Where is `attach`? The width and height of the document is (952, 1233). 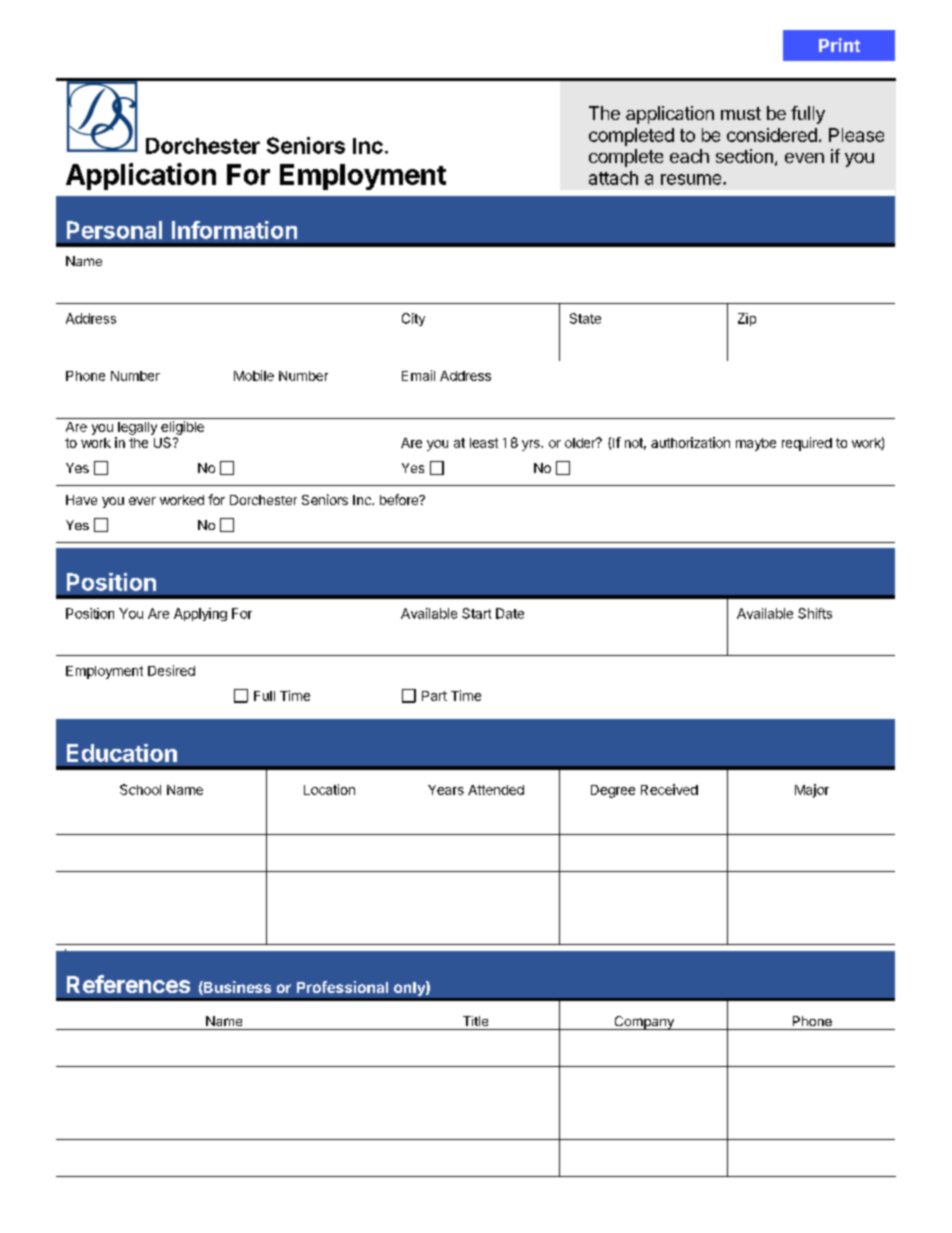 attach is located at coordinates (613, 178).
